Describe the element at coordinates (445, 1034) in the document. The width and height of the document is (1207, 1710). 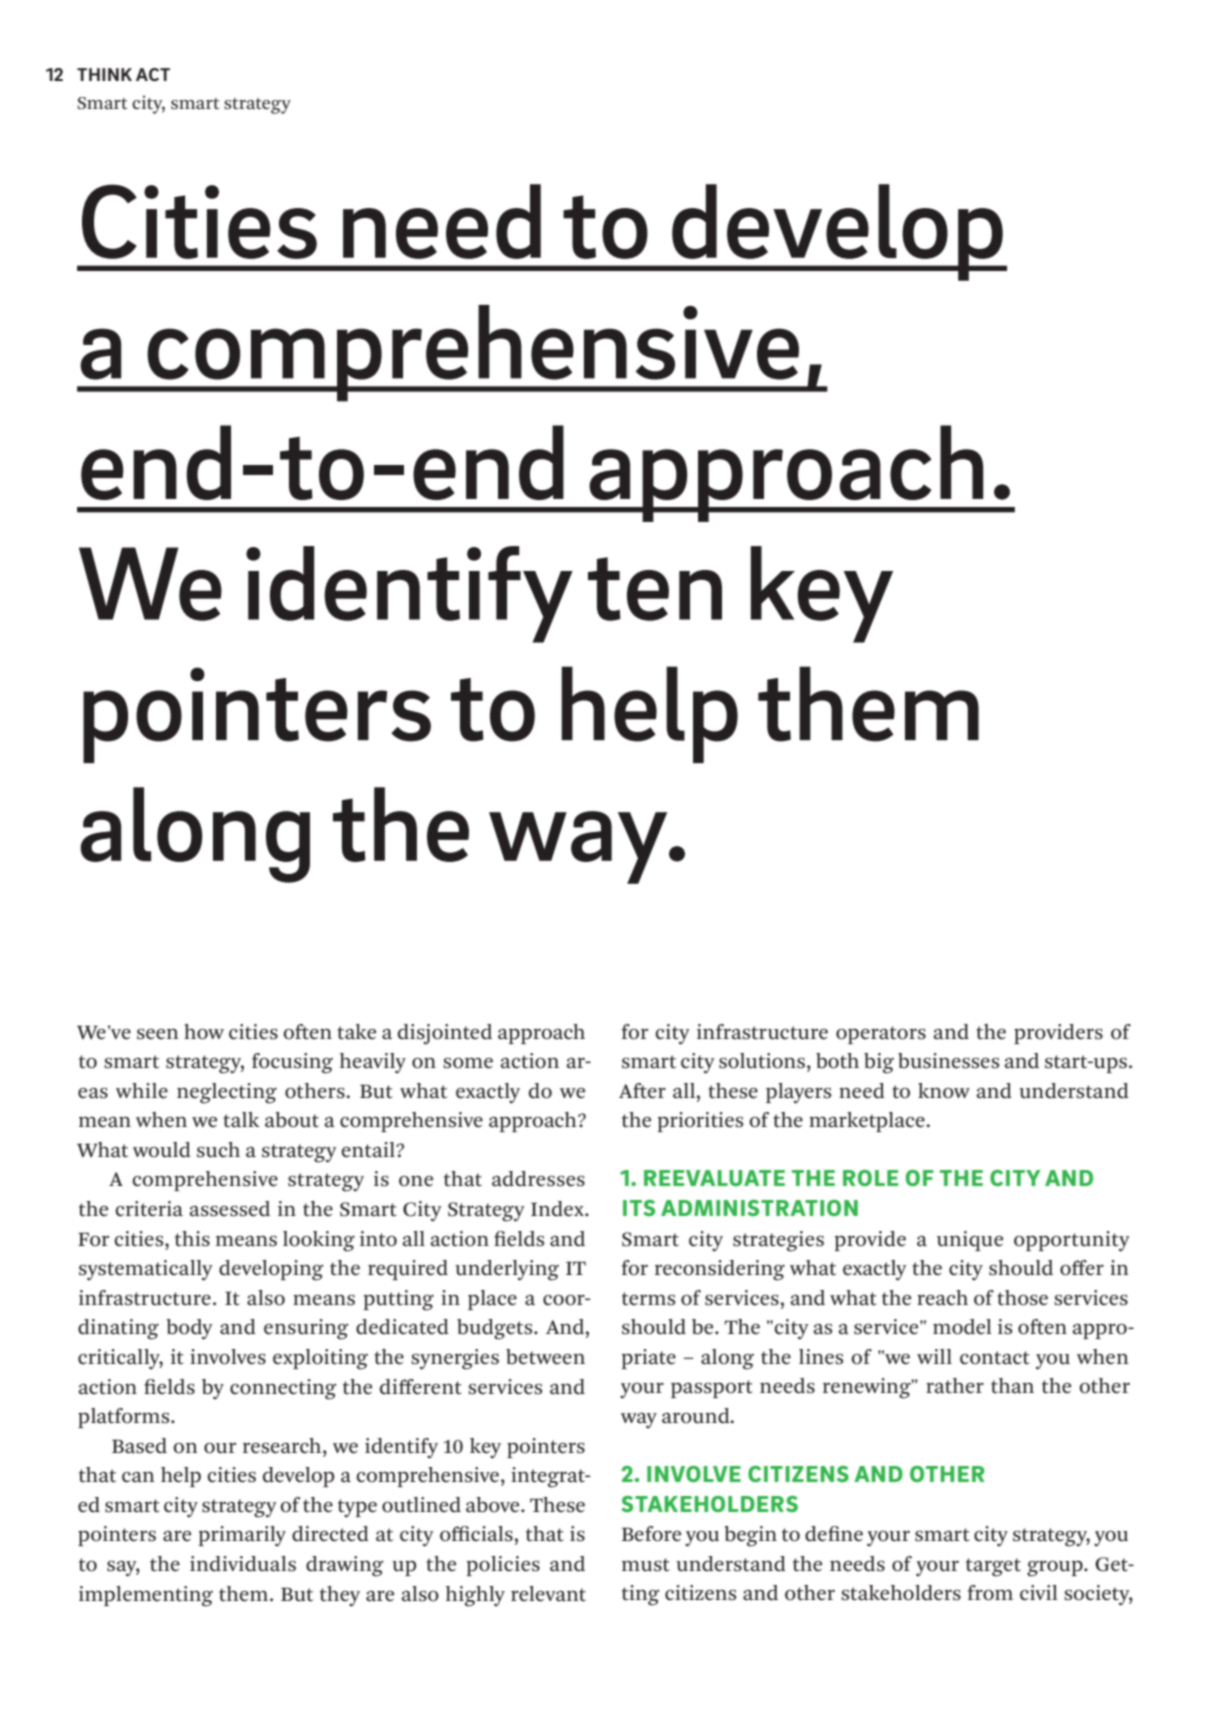
I see `disjointed` at that location.
